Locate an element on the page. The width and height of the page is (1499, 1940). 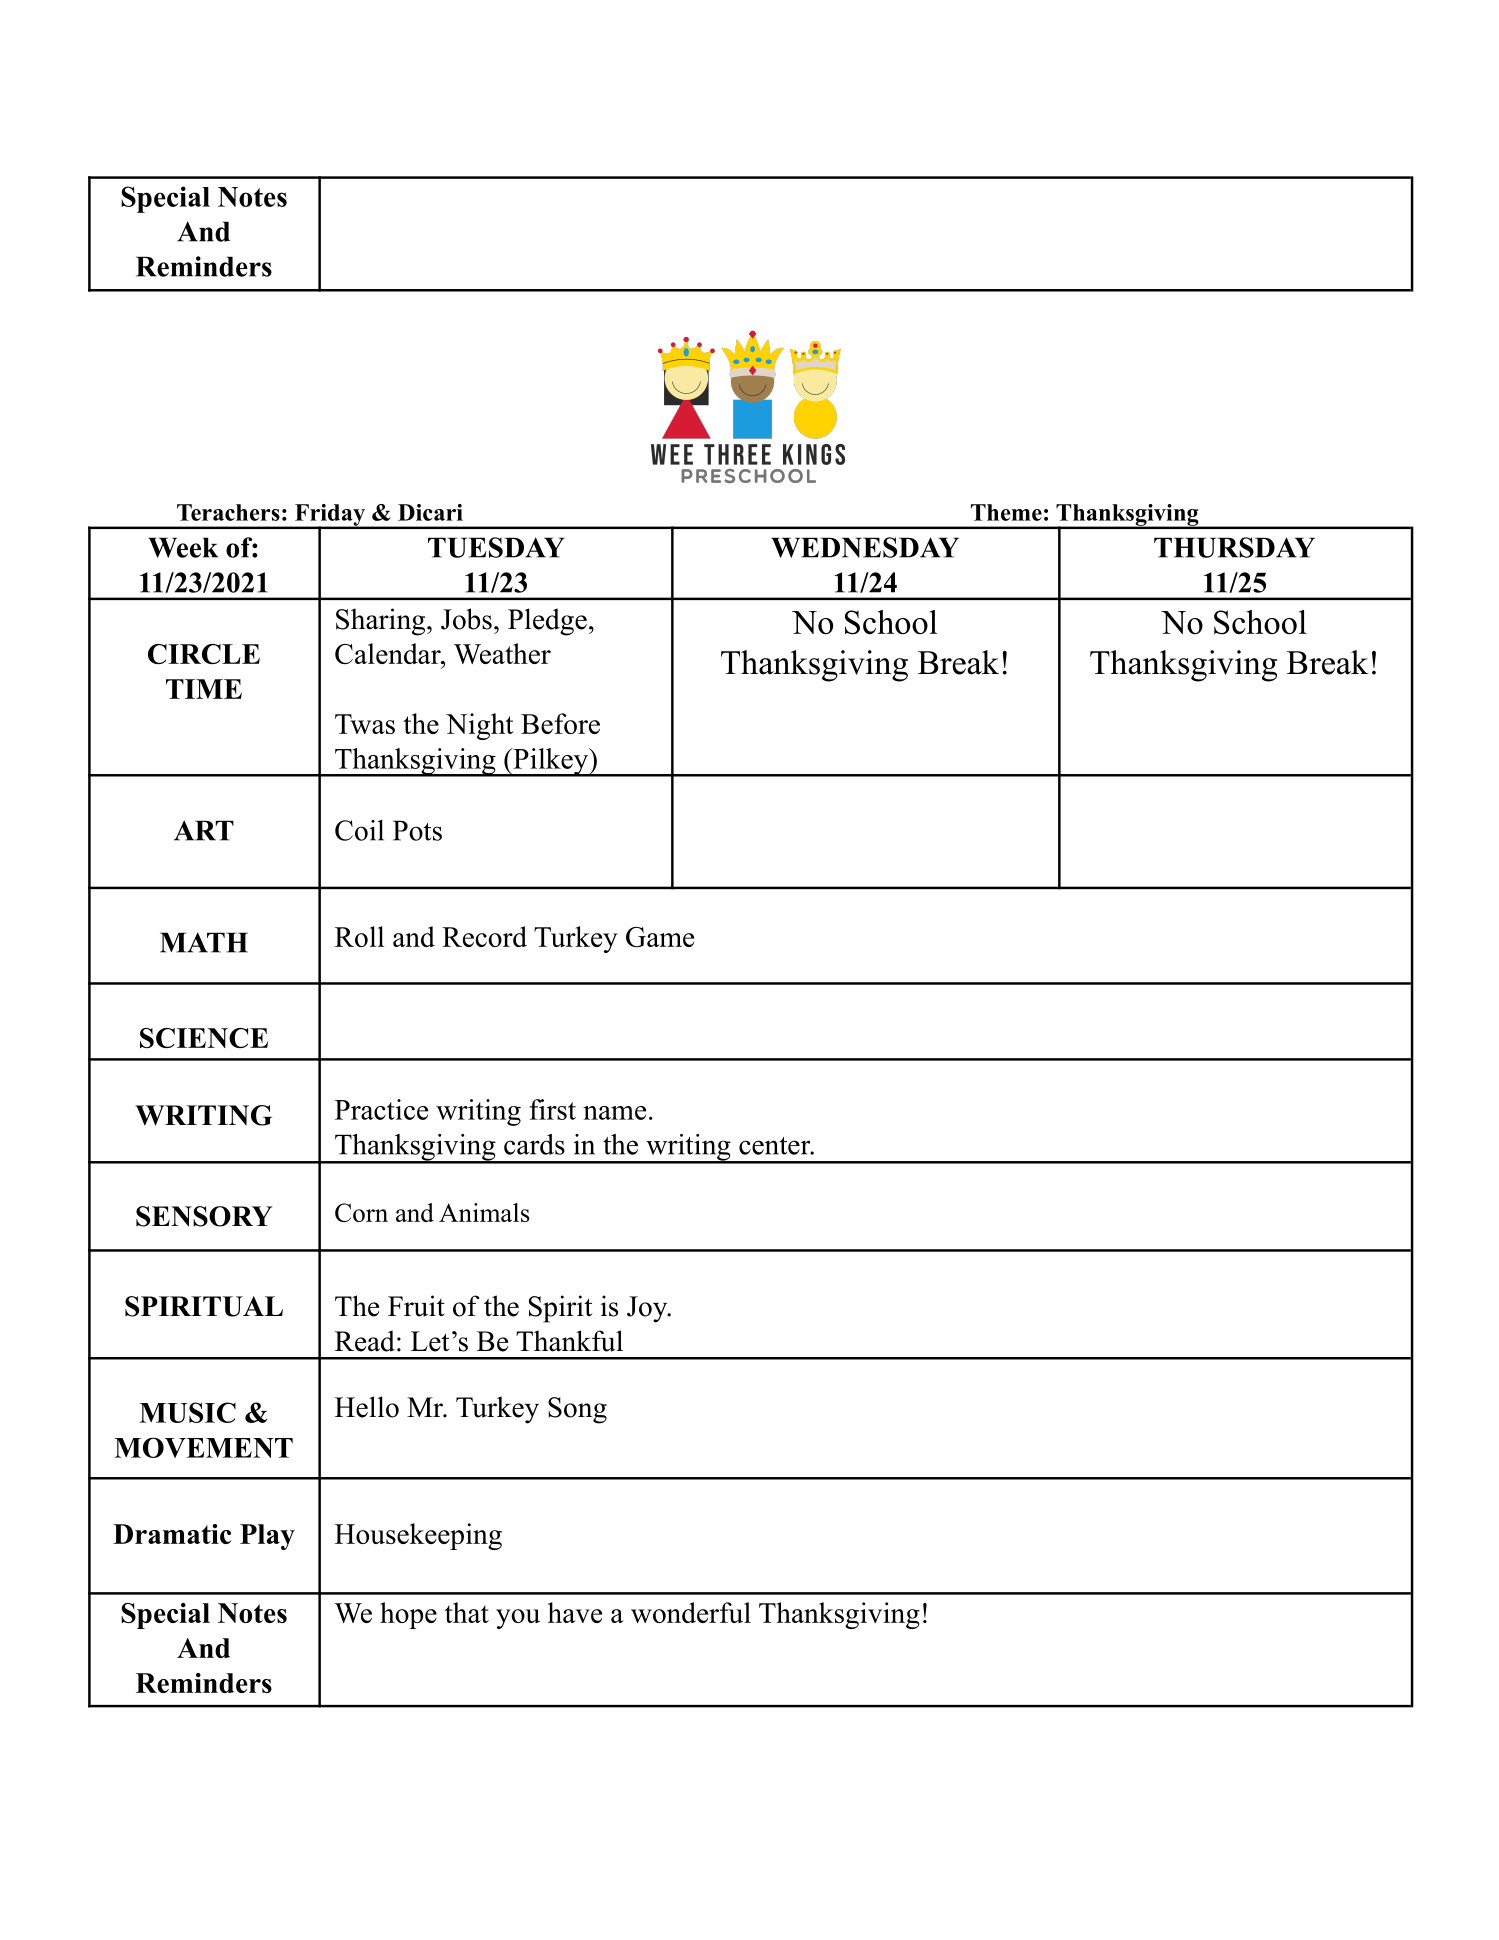
Hello is located at coordinates (367, 1407).
